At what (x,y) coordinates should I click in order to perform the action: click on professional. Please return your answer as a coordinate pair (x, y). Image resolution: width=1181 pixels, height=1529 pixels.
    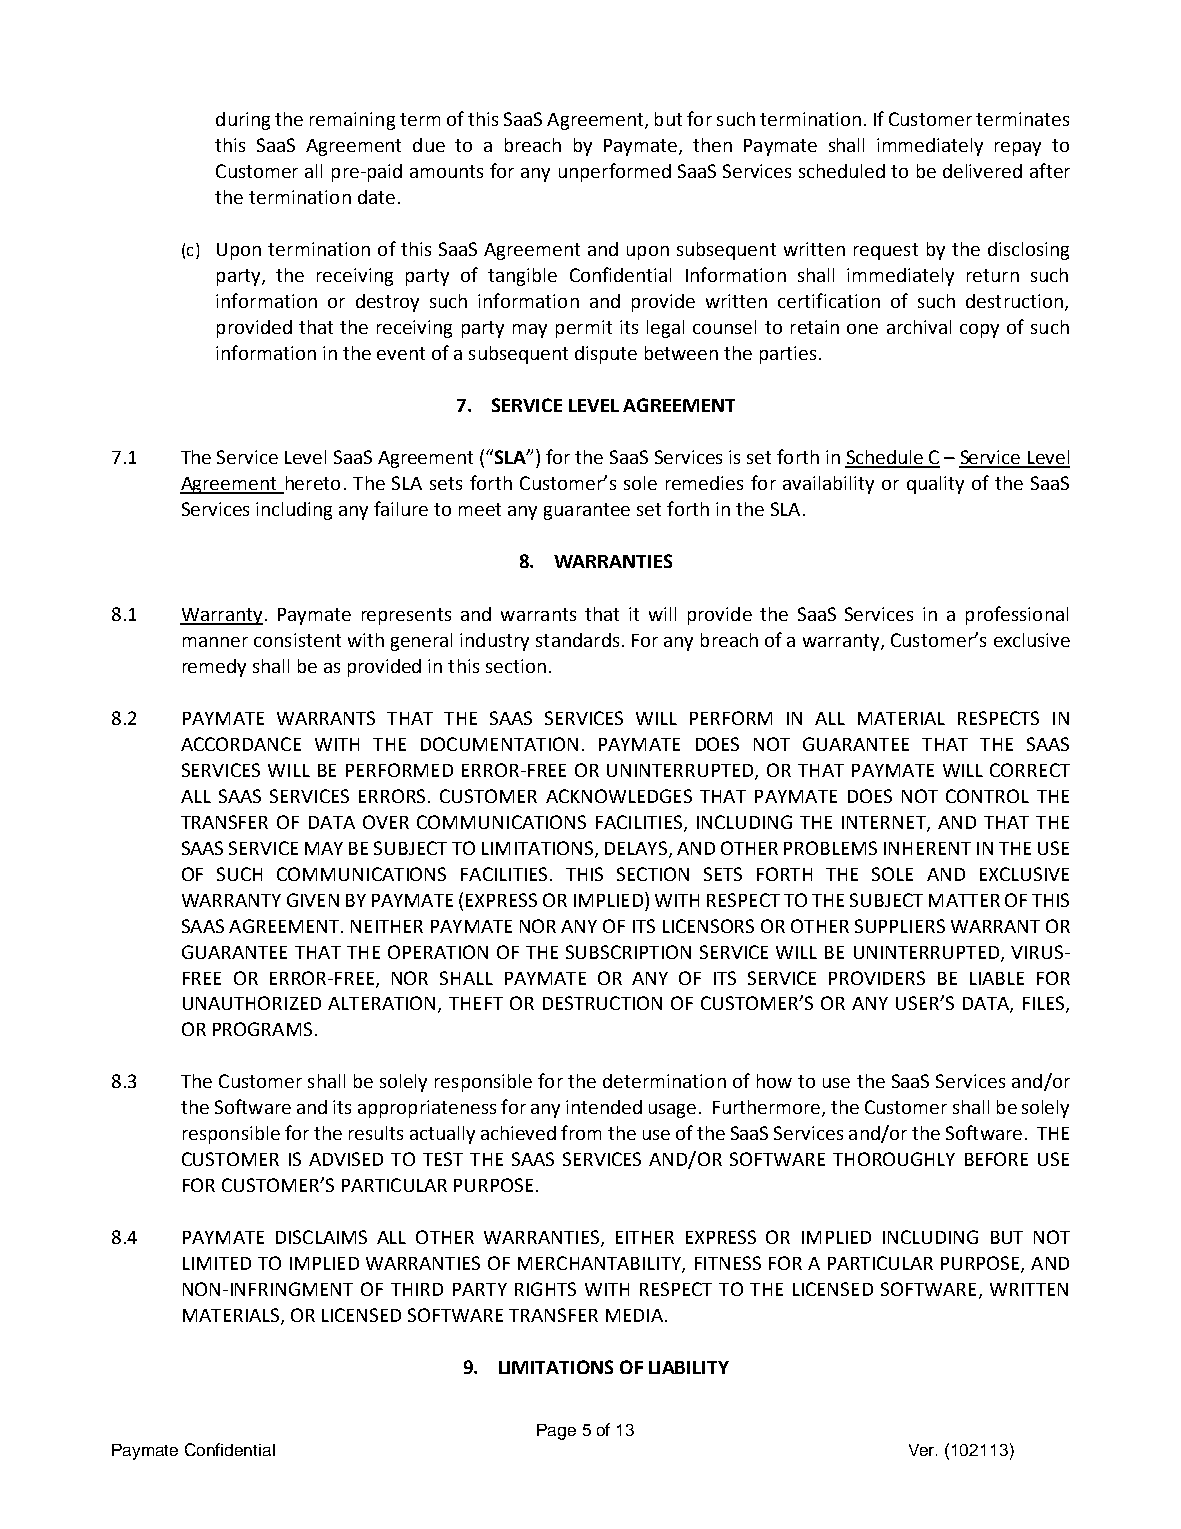
    Looking at the image, I should click on (1017, 615).
